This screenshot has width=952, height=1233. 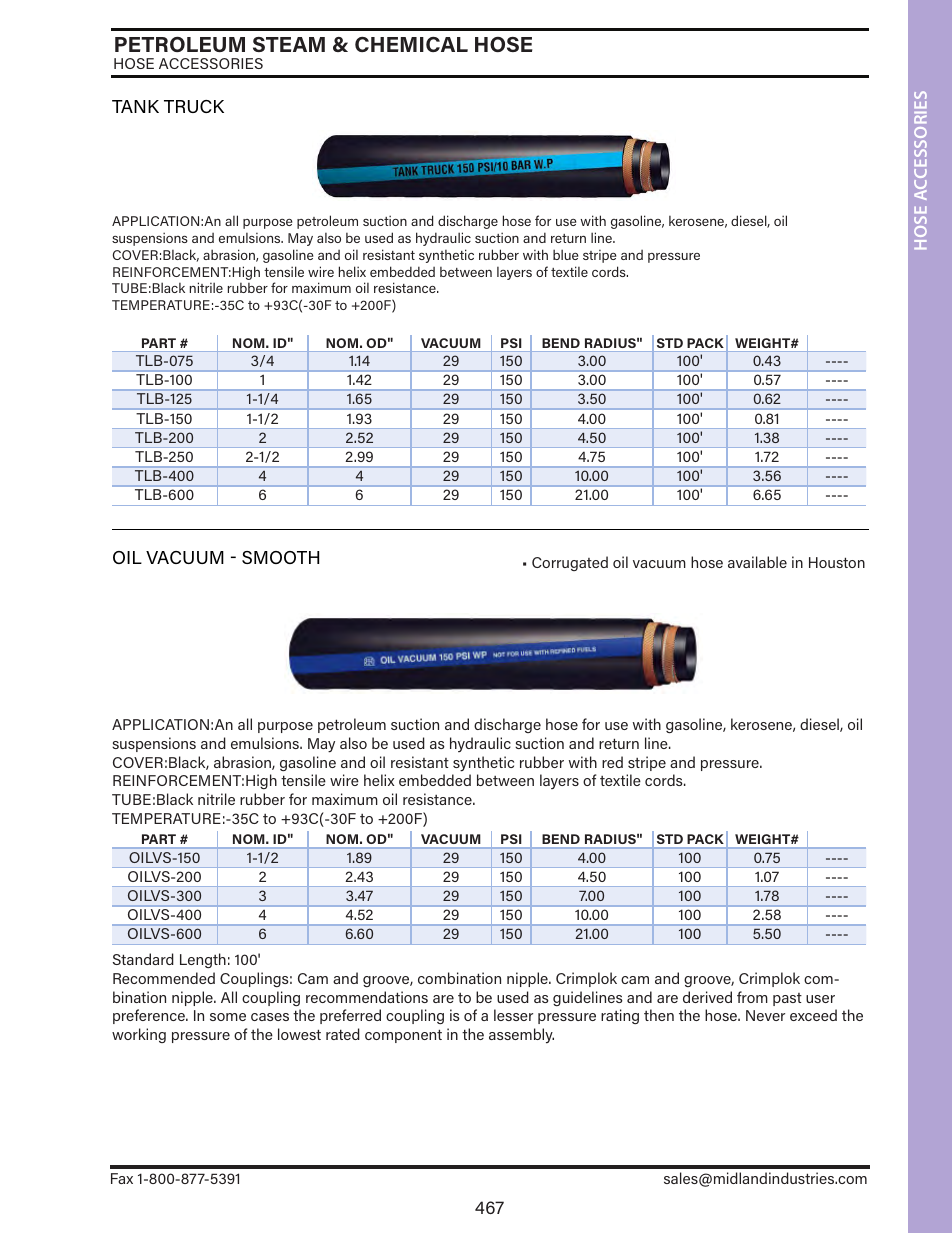 I want to click on Houston, so click(x=837, y=562).
